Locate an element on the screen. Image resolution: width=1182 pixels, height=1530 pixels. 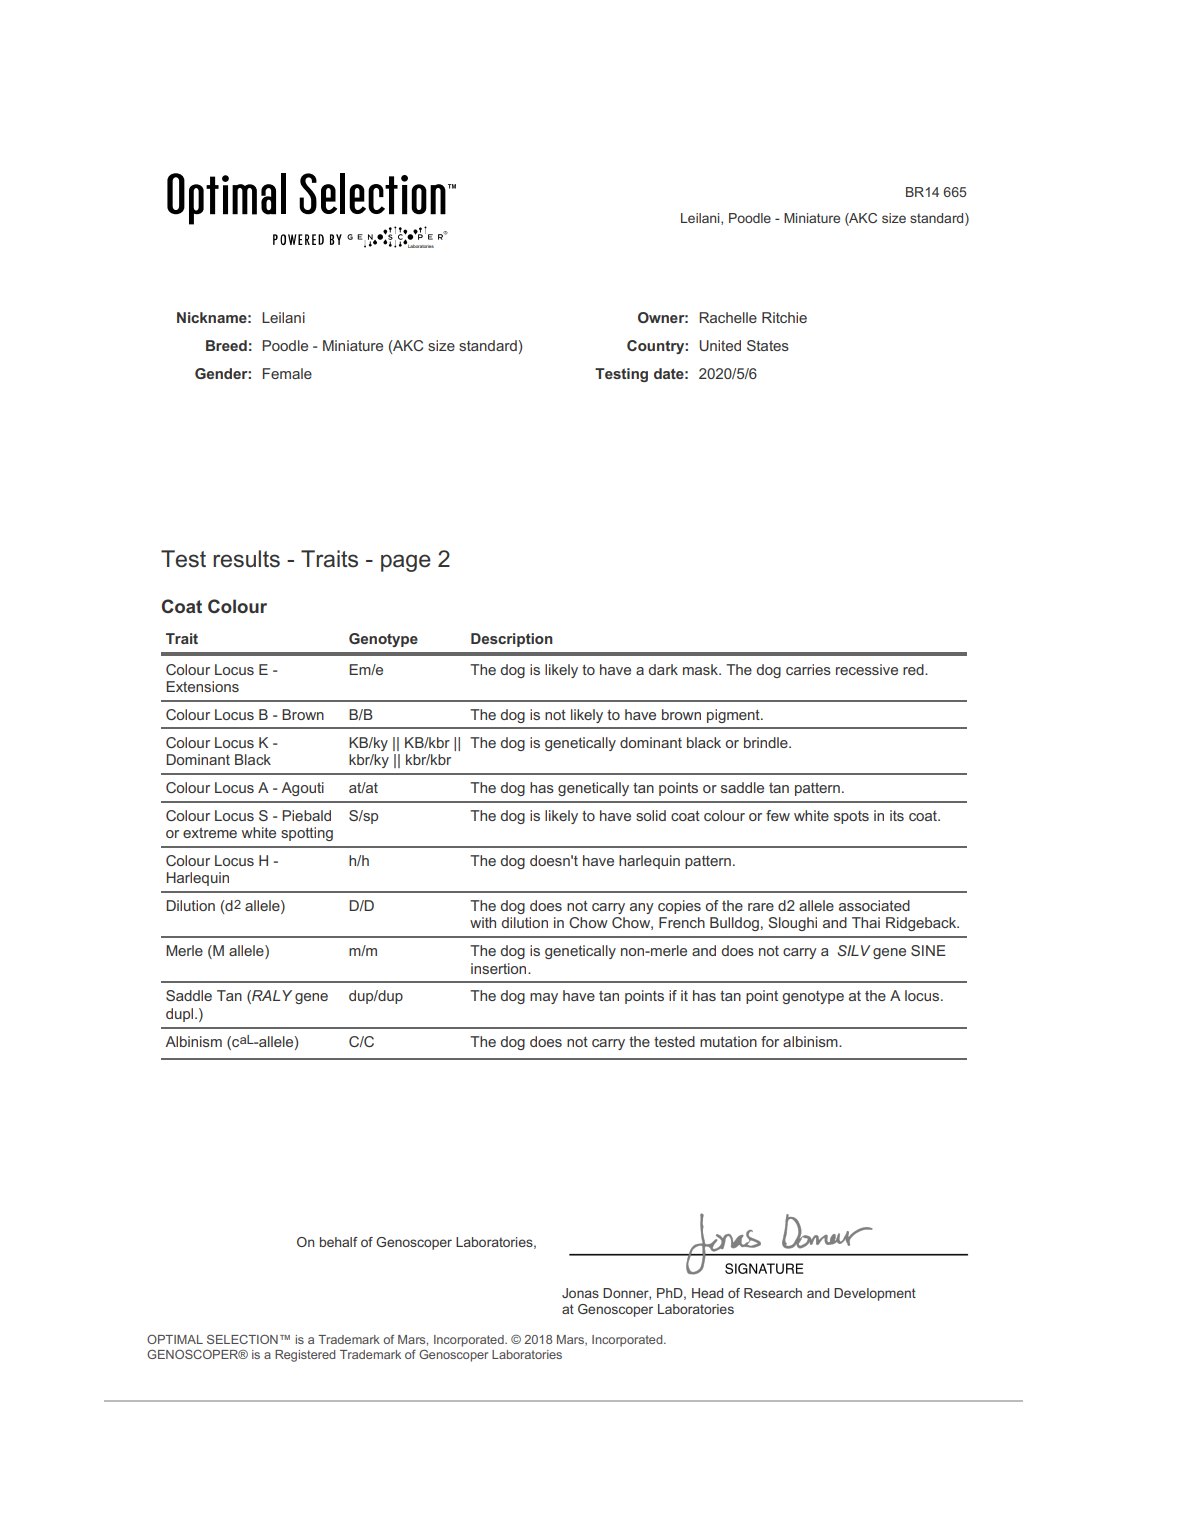
United is located at coordinates (720, 345).
